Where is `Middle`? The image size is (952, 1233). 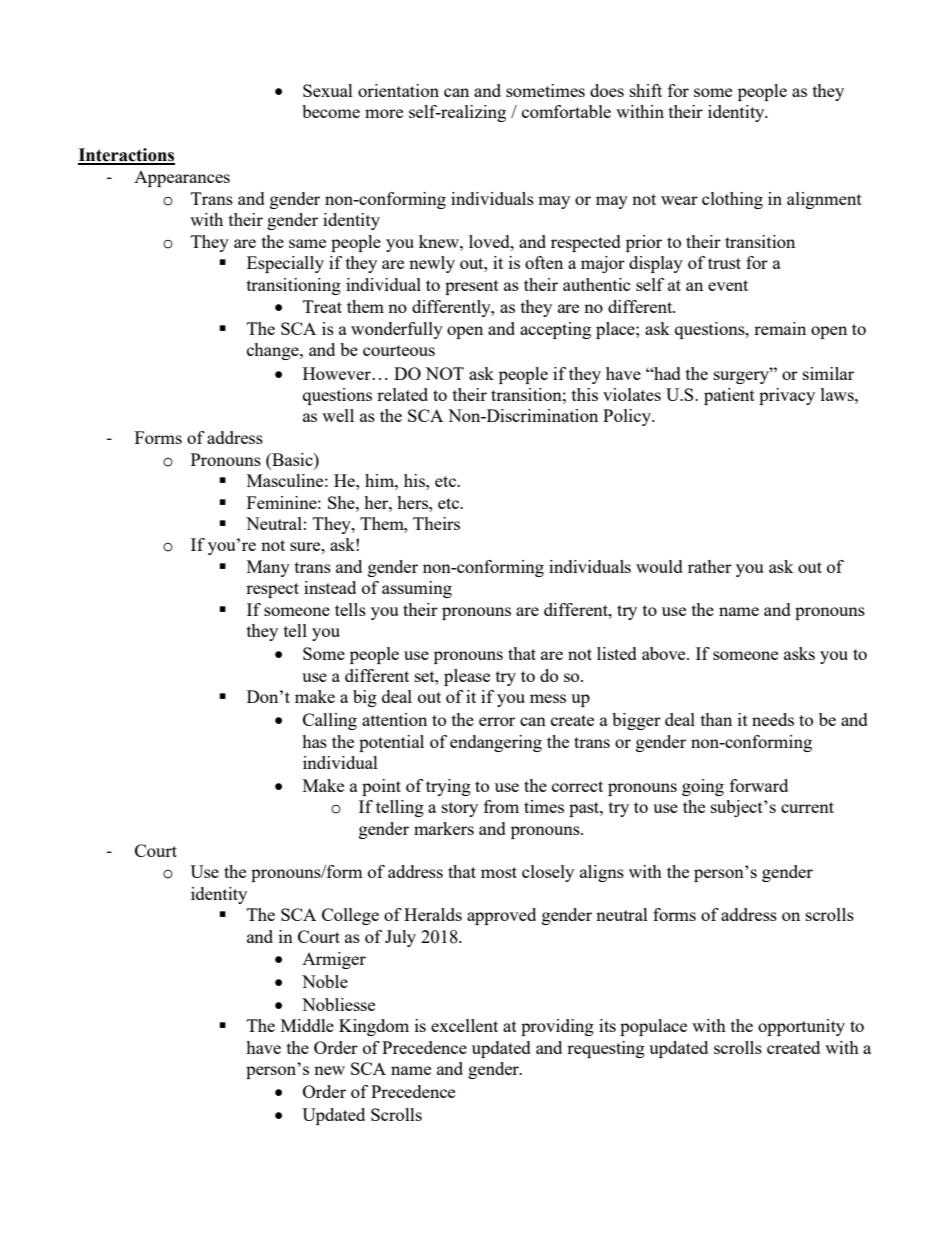
Middle is located at coordinates (307, 1025).
